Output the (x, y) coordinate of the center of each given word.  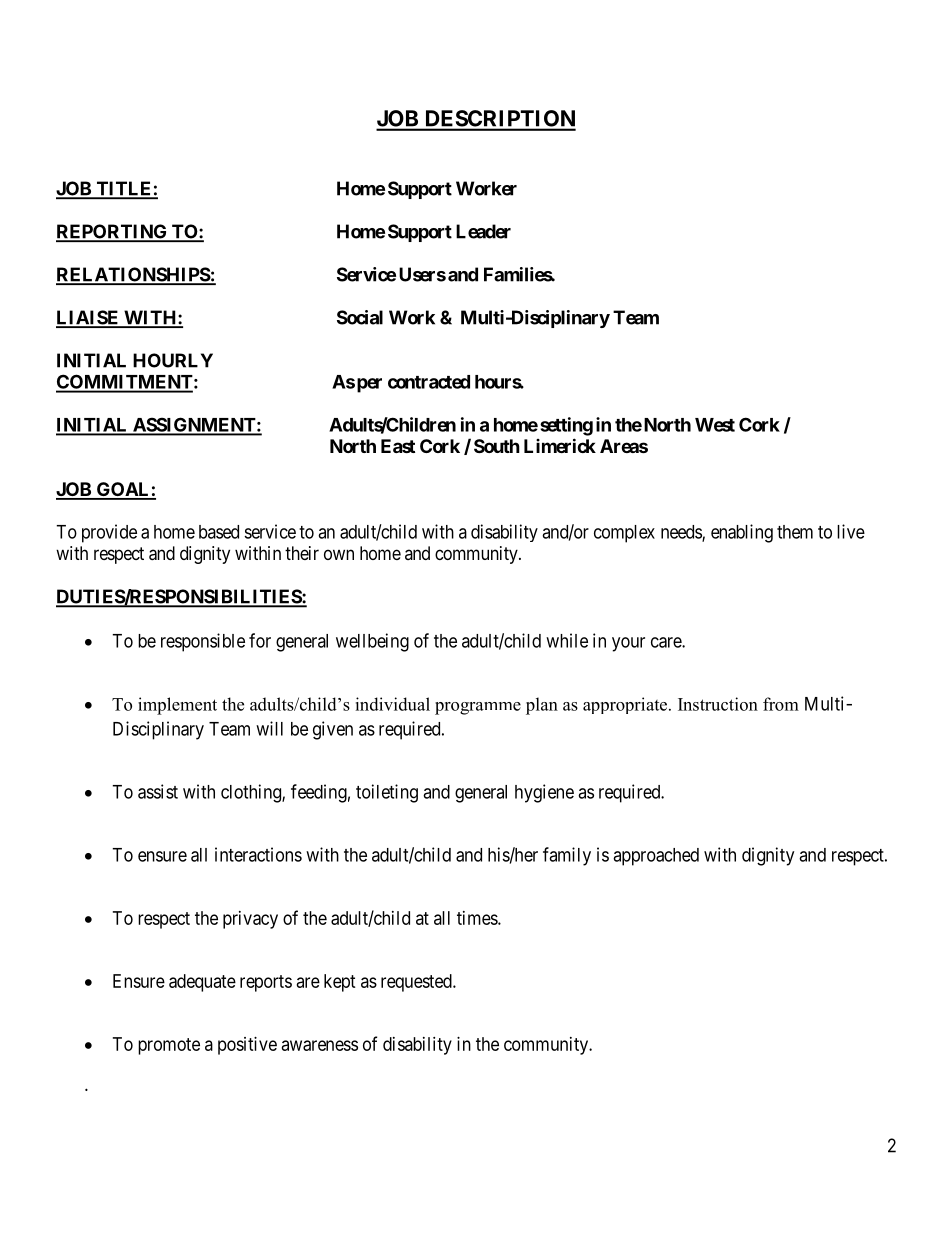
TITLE (124, 189)
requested (417, 983)
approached (656, 857)
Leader (483, 231)
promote (169, 1046)
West (715, 425)
